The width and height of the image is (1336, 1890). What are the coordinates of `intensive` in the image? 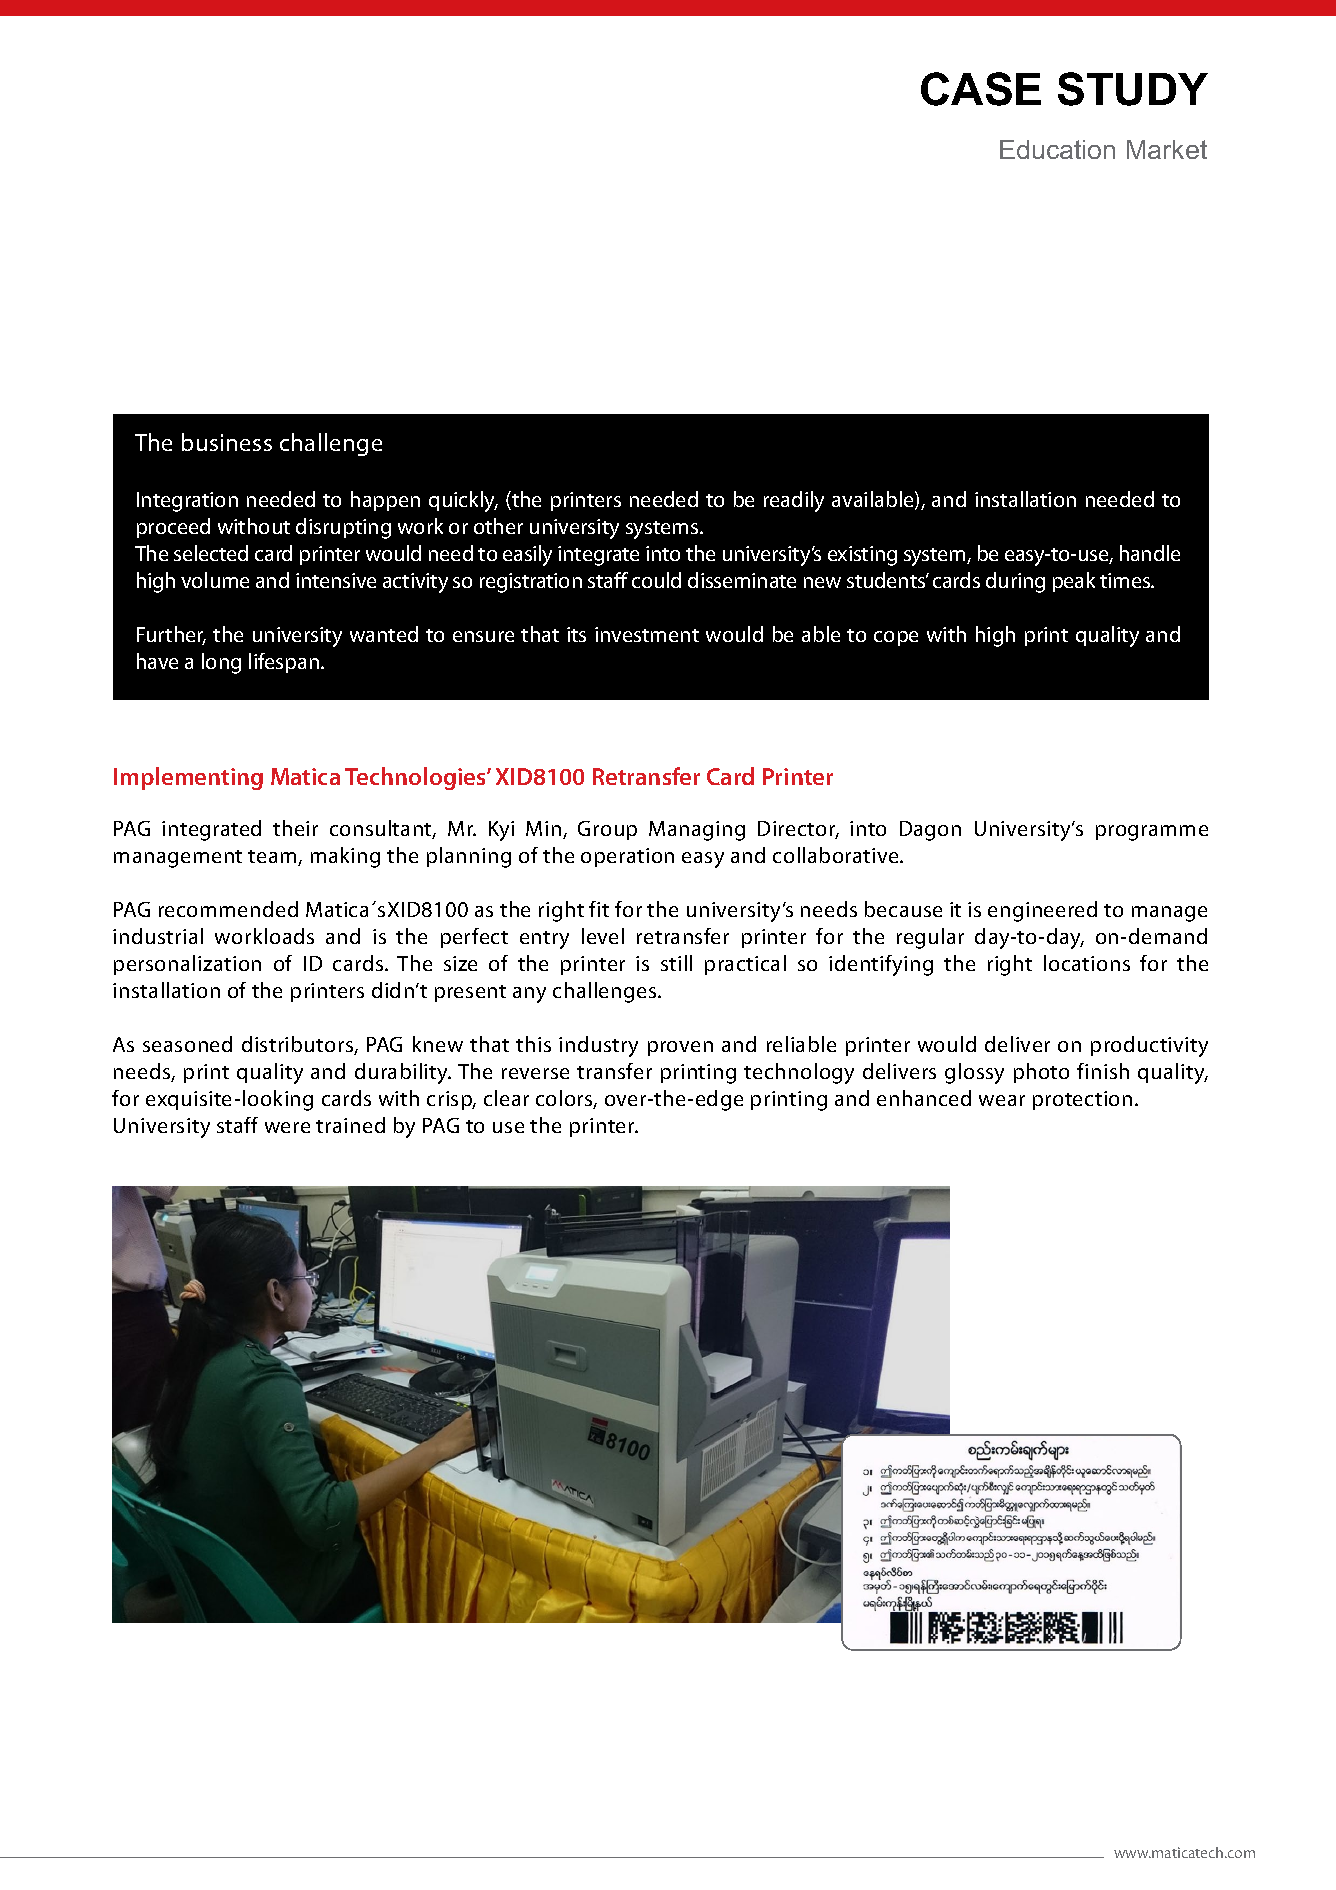 It's located at (336, 580).
